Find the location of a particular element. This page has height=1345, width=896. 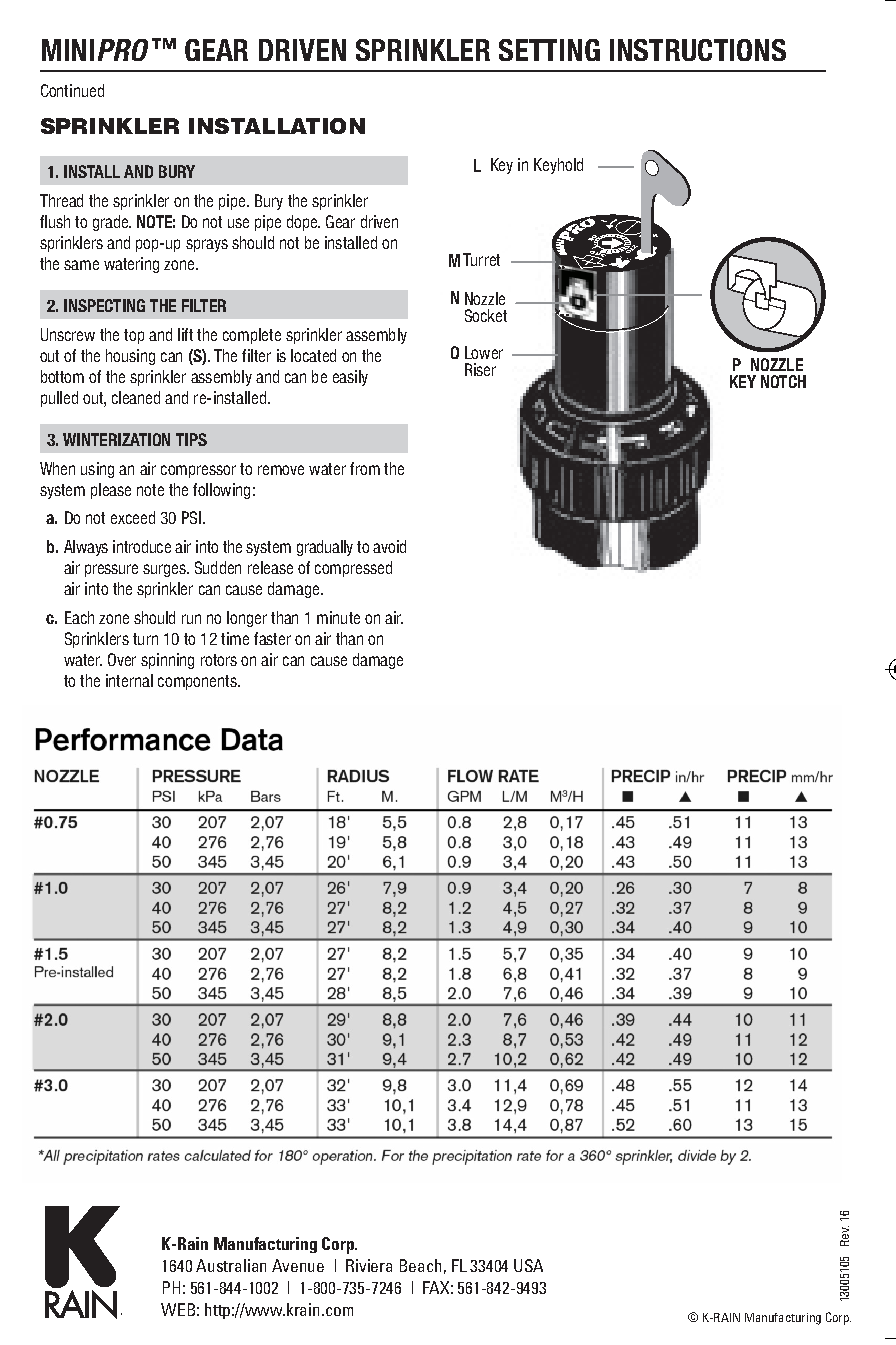

internal is located at coordinates (129, 680).
